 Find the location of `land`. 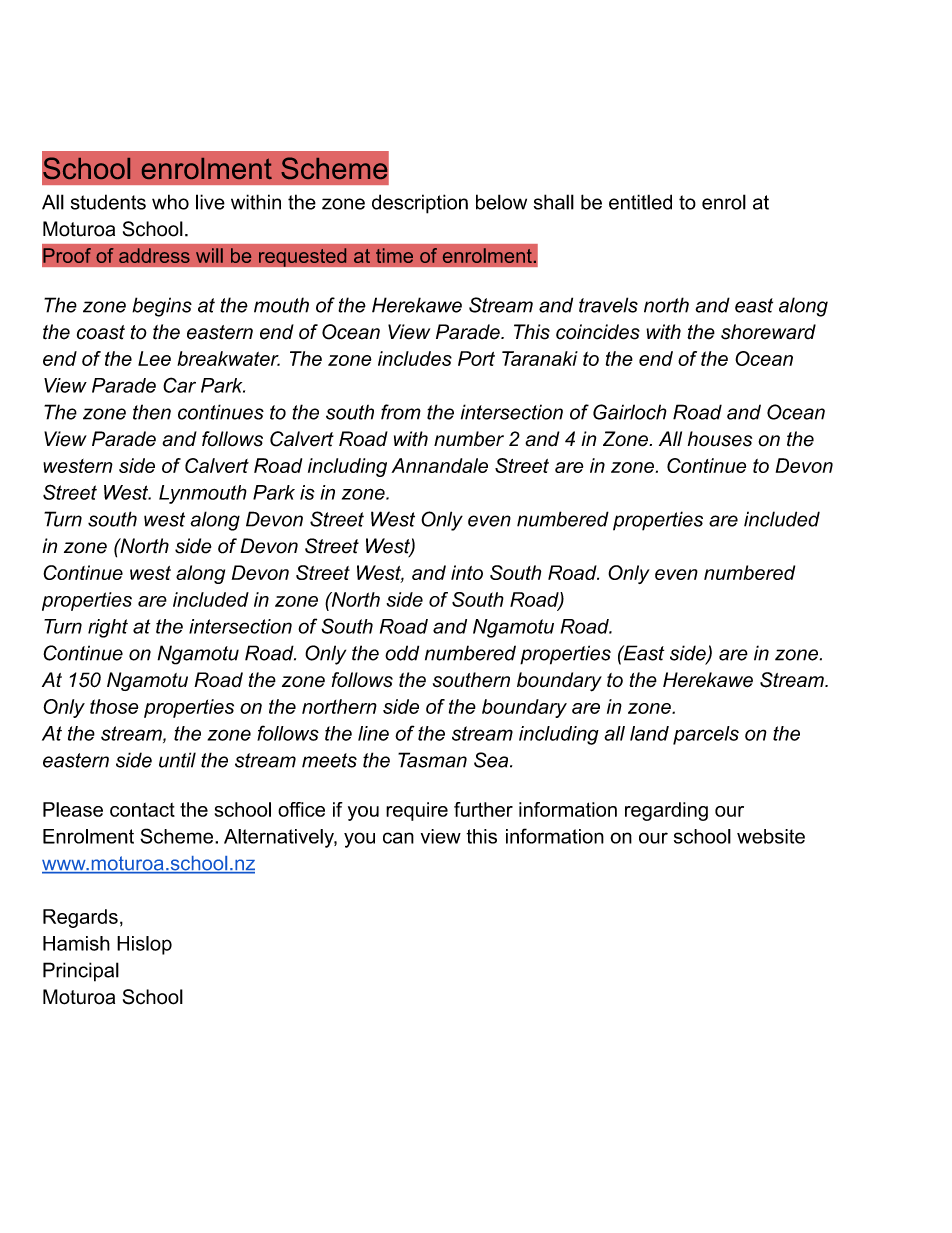

land is located at coordinates (649, 733).
